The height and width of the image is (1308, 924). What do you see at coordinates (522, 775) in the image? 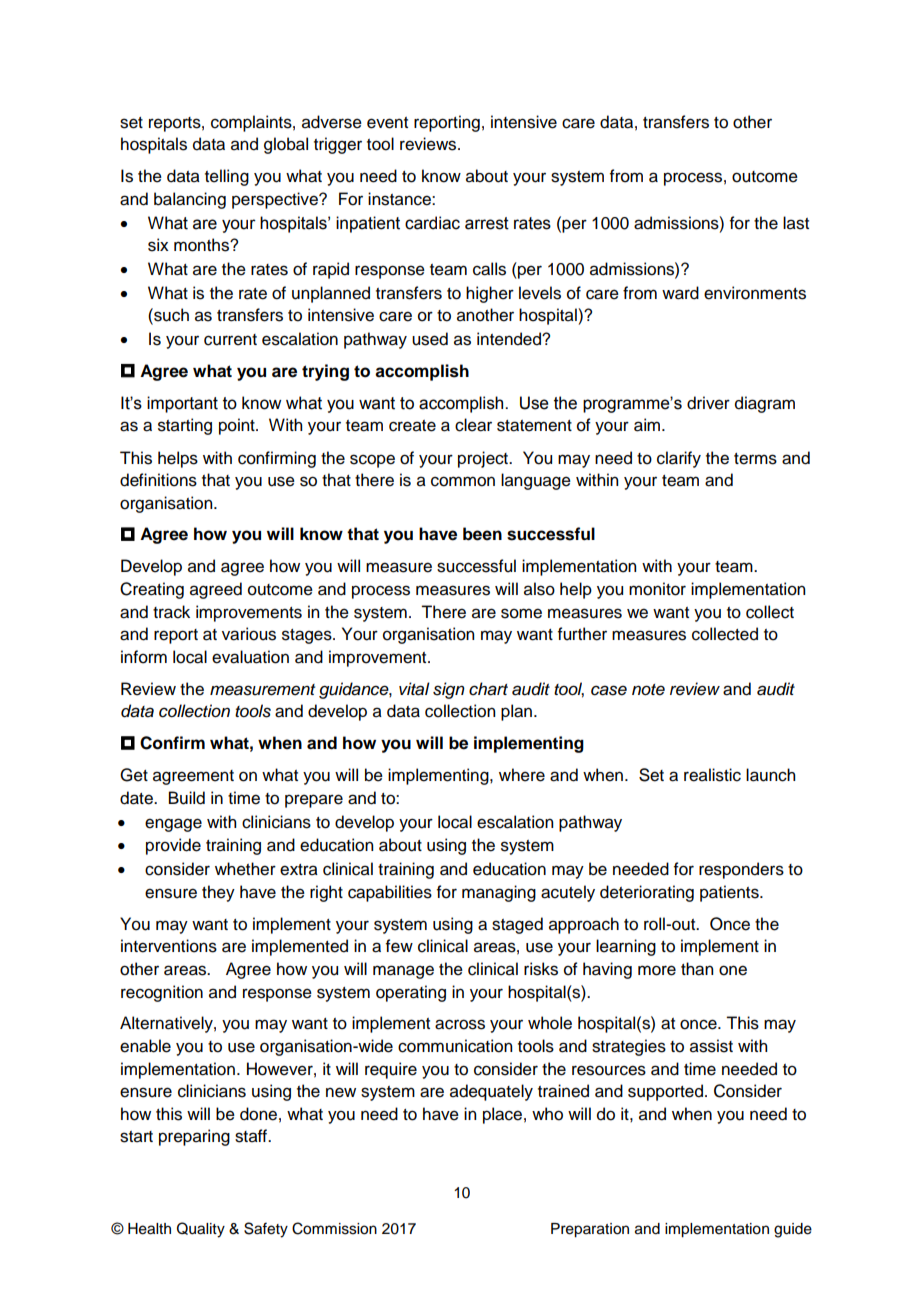
I see `where` at bounding box center [522, 775].
